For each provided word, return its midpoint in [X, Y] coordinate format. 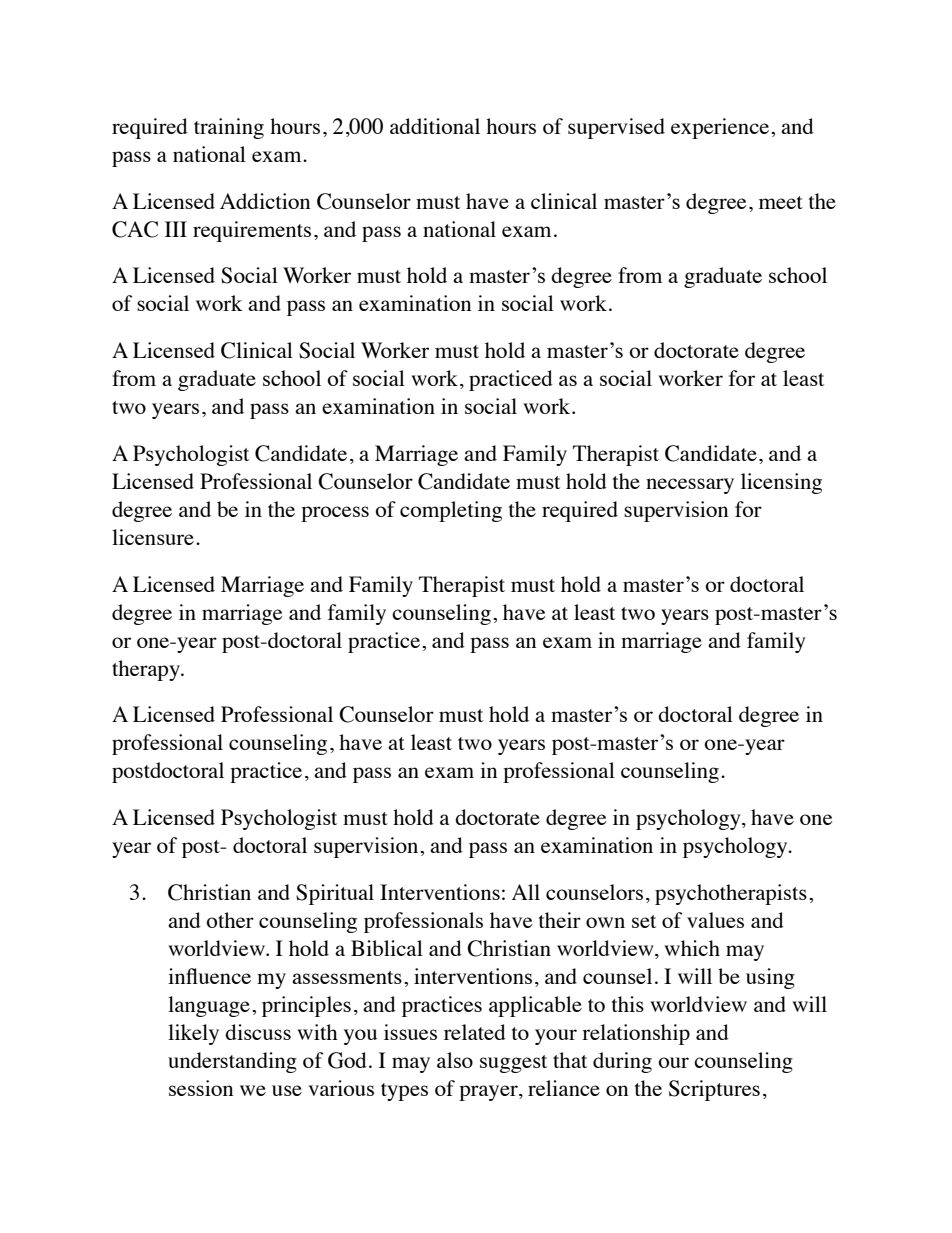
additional [435, 126]
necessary [690, 486]
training [229, 128]
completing [451, 511]
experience [721, 128]
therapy [147, 670]
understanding [232, 1062]
